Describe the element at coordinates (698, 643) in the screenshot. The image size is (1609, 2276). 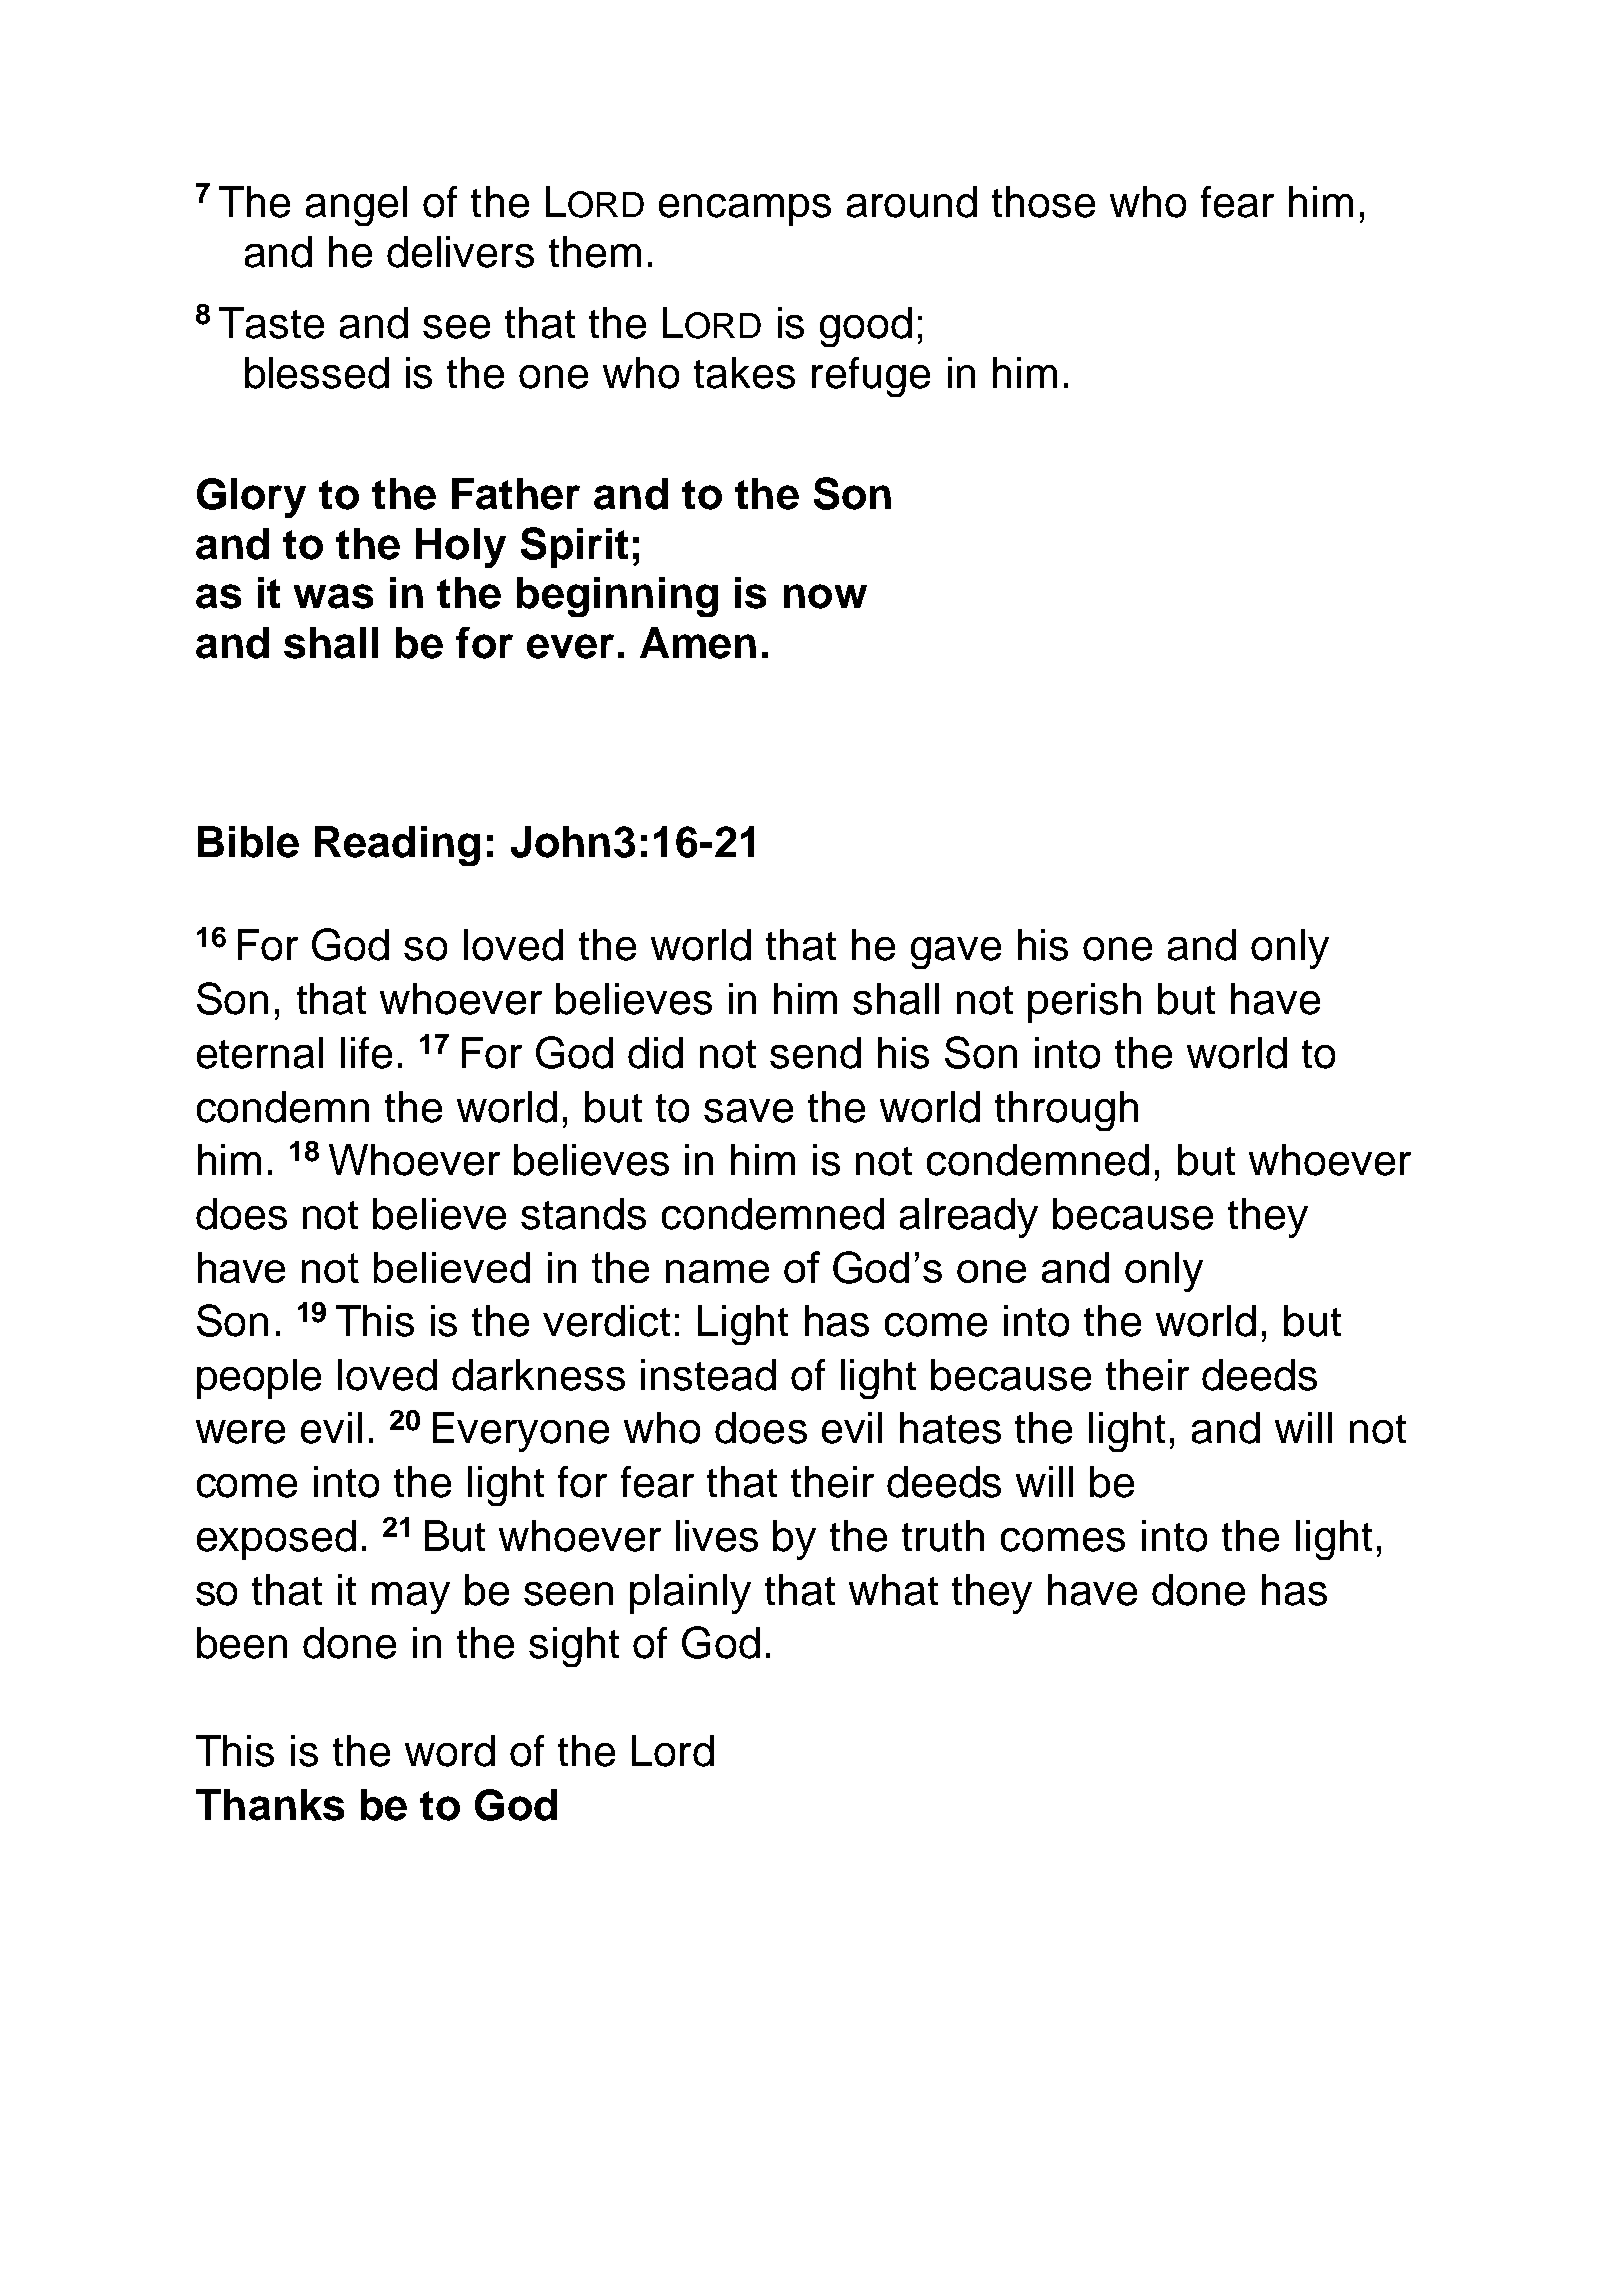
I see `Amen` at that location.
